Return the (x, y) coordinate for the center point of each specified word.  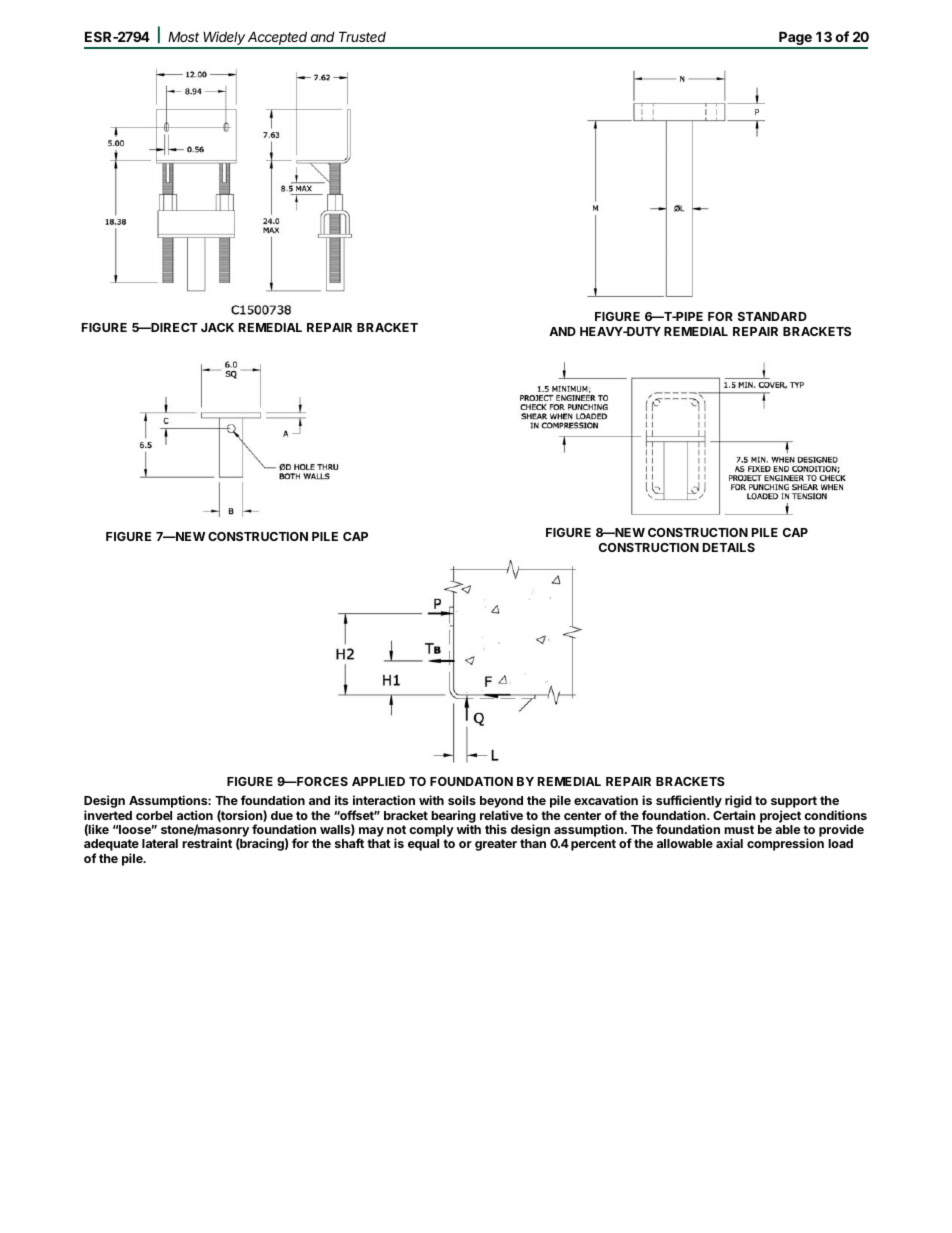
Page (795, 39)
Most (183, 36)
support (794, 803)
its (341, 800)
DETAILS (729, 547)
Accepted (278, 39)
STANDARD (772, 316)
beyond (501, 803)
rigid (738, 803)
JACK (217, 327)
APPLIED (378, 781)
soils (462, 800)
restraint (207, 843)
